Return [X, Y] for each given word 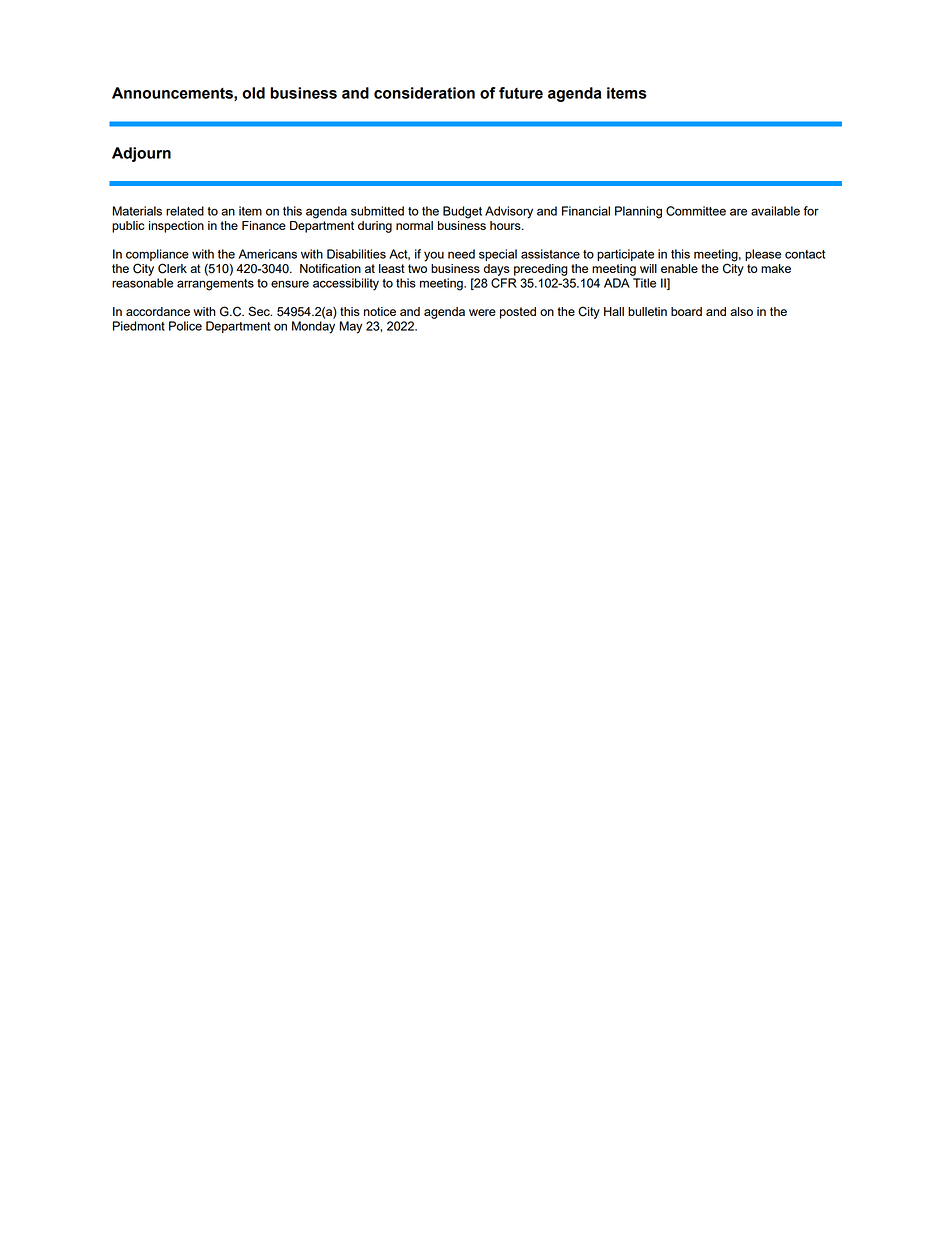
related [185, 211]
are [738, 212]
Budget [462, 212]
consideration [424, 93]
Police [185, 326]
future [521, 93]
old [253, 93]
